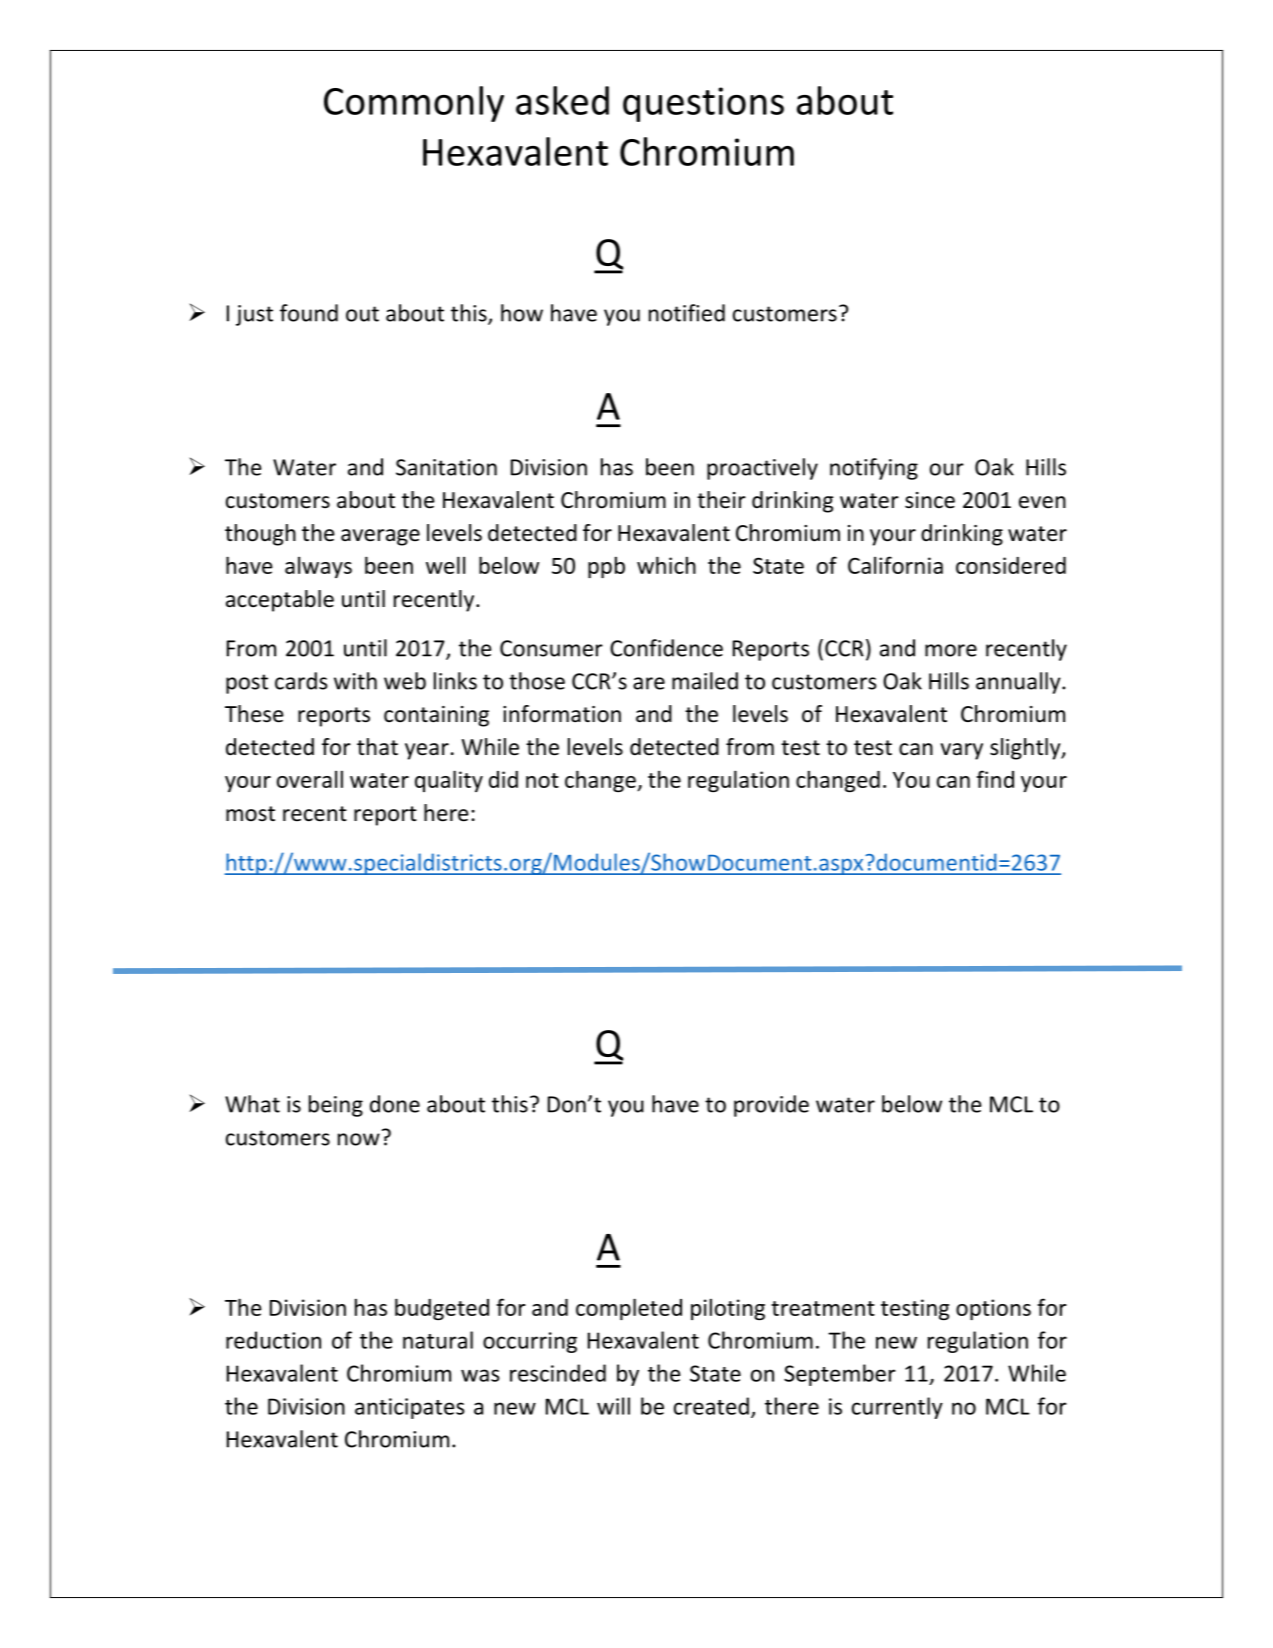 Image resolution: width=1273 pixels, height=1648 pixels. What do you see at coordinates (414, 104) in the document?
I see `Commonly` at bounding box center [414, 104].
